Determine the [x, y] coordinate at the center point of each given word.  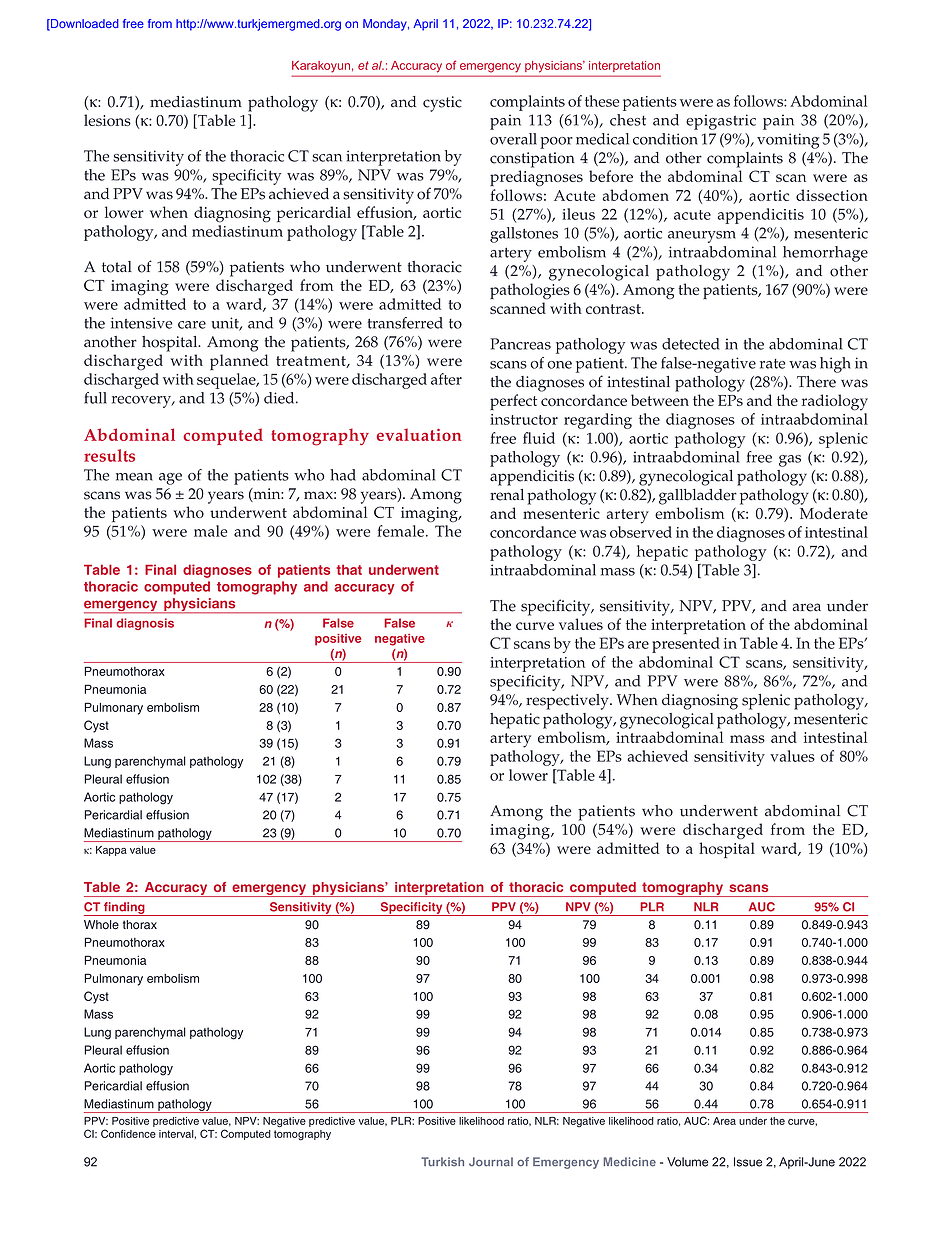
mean [134, 477]
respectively [568, 702]
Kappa [111, 851]
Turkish [442, 1162]
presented [686, 645]
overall [513, 139]
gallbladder [698, 497]
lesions [107, 120]
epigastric [721, 122]
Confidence [128, 1133]
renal [507, 495]
